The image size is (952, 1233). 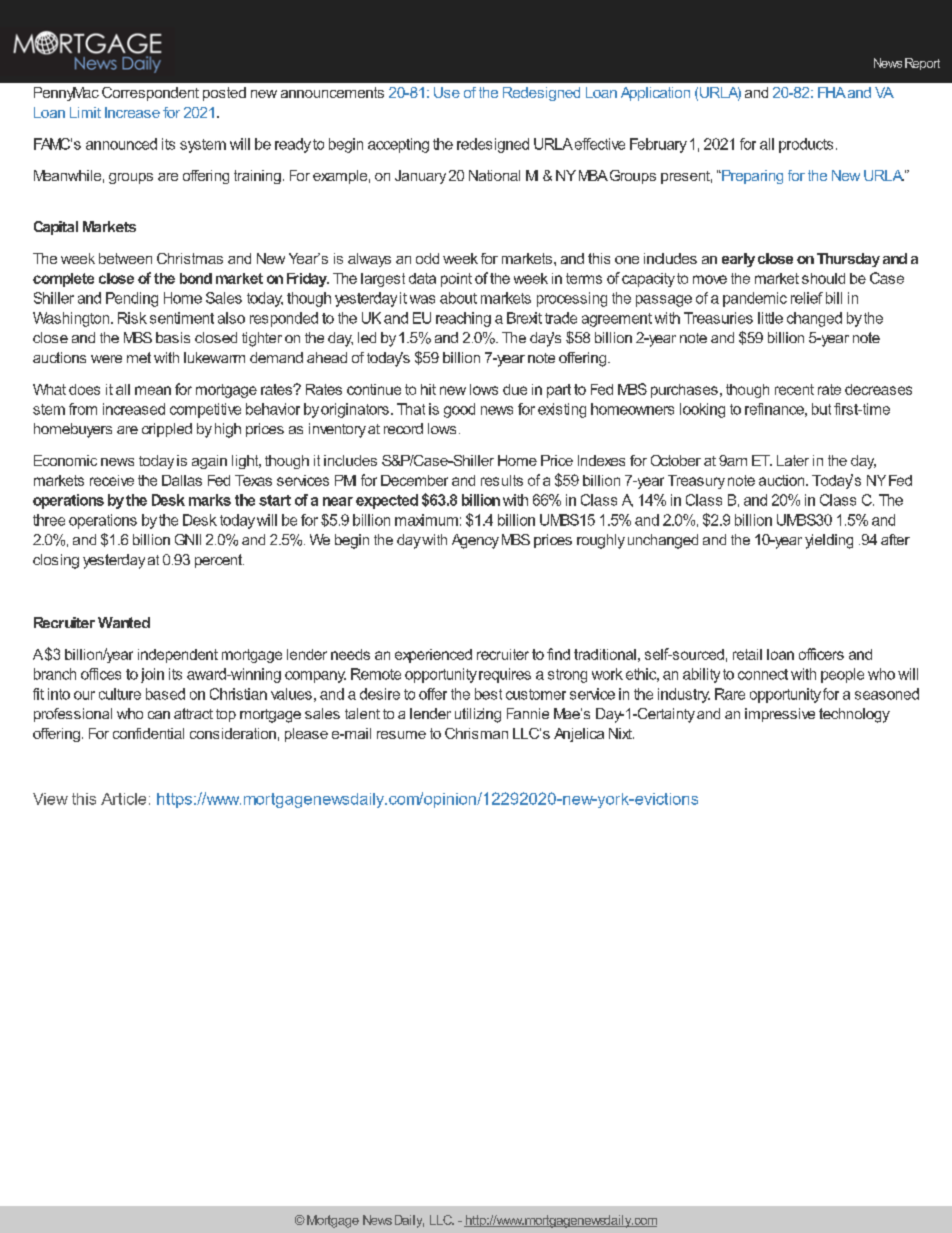 I want to click on impressive, so click(x=780, y=715).
